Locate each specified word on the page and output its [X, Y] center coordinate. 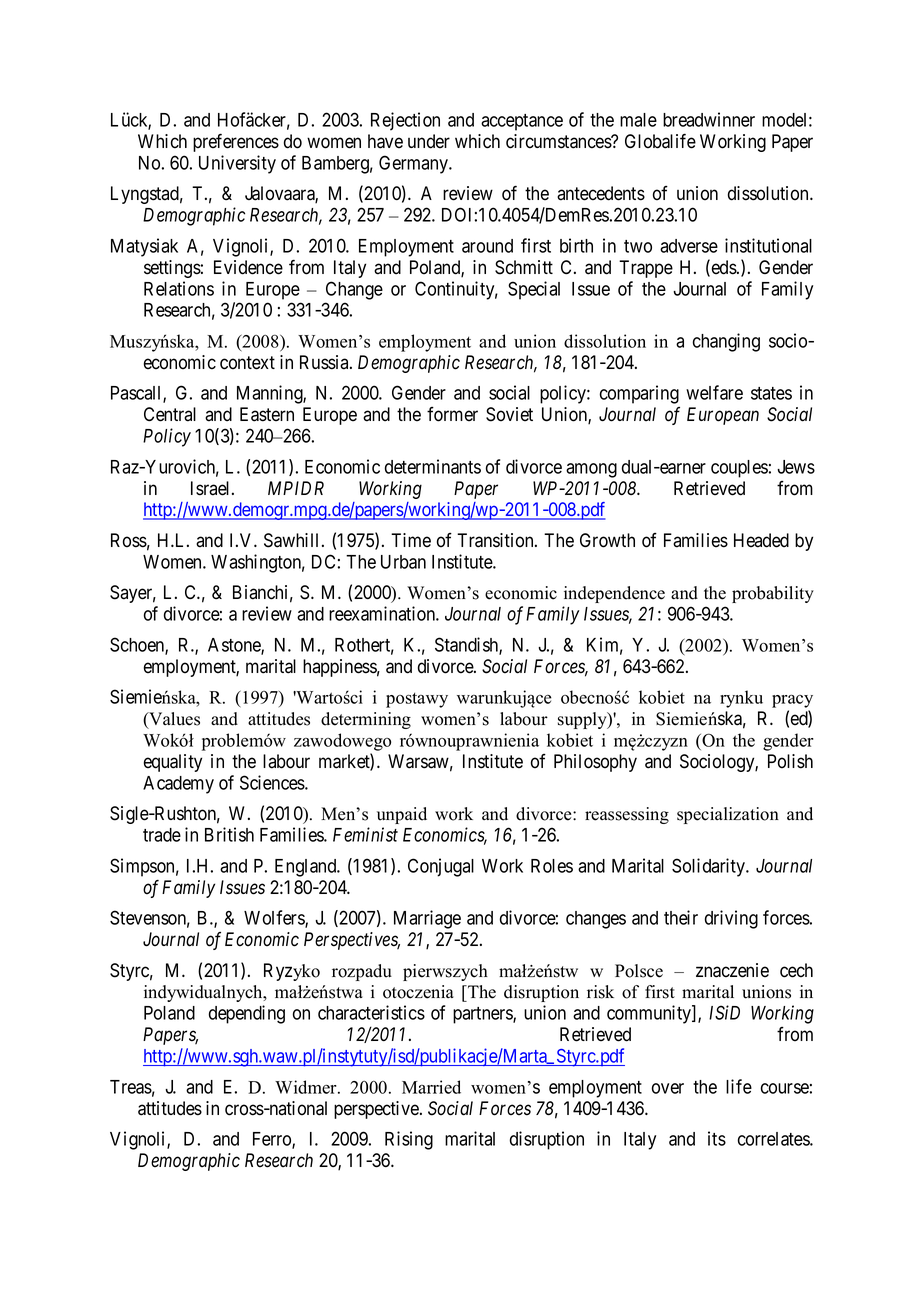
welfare [714, 392]
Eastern [267, 414]
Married [431, 1087]
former [452, 414]
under [429, 141]
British [229, 834]
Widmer [307, 1087]
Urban [403, 562]
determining [366, 720]
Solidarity [710, 867]
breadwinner [709, 119]
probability [773, 594]
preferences [236, 142]
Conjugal [441, 867]
